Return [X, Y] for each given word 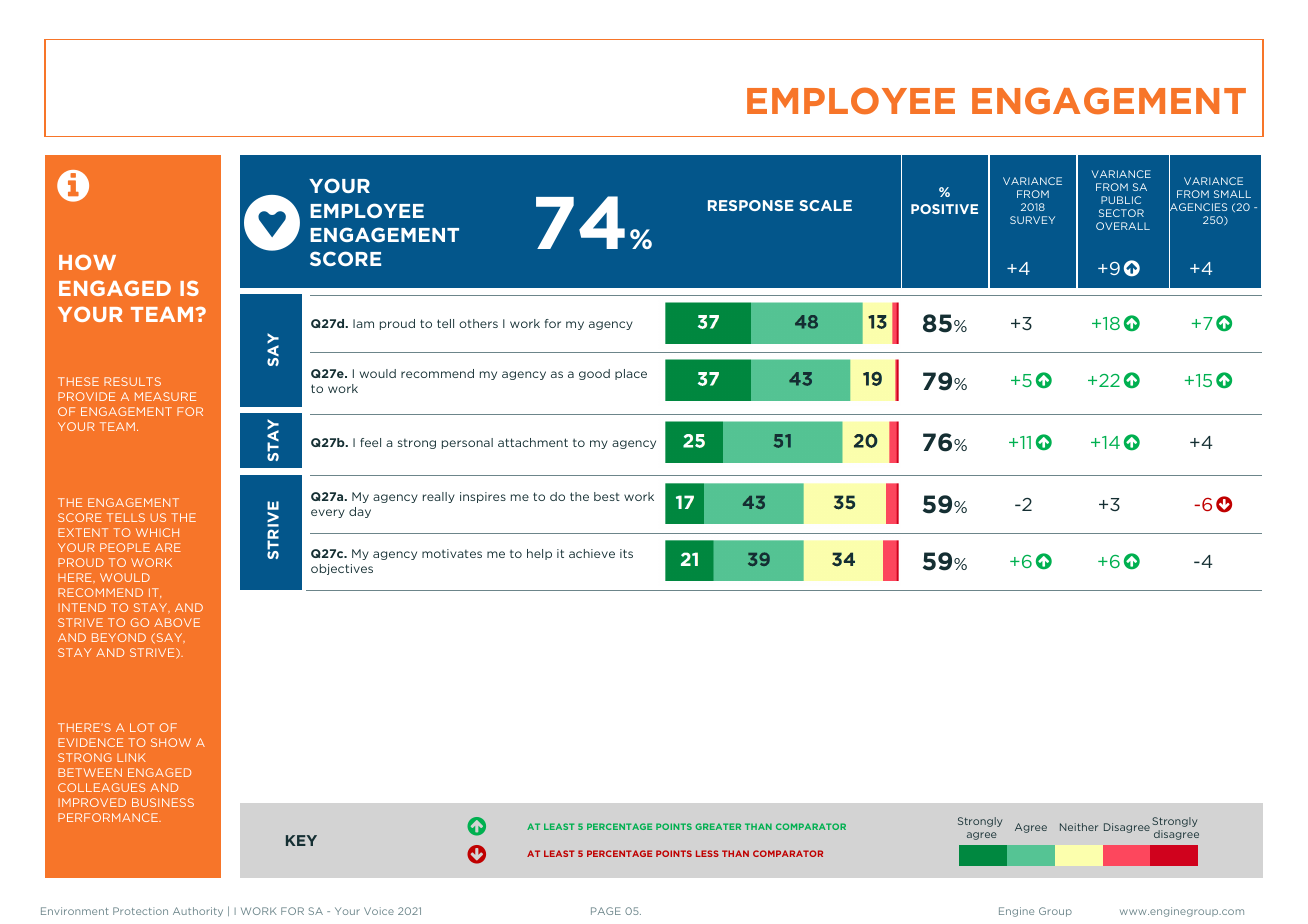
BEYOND [119, 637]
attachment [533, 442]
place [631, 374]
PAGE [606, 911]
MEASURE [165, 396]
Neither [1079, 827]
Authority [198, 912]
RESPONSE [751, 205]
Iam [363, 323]
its [626, 553]
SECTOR [1121, 213]
